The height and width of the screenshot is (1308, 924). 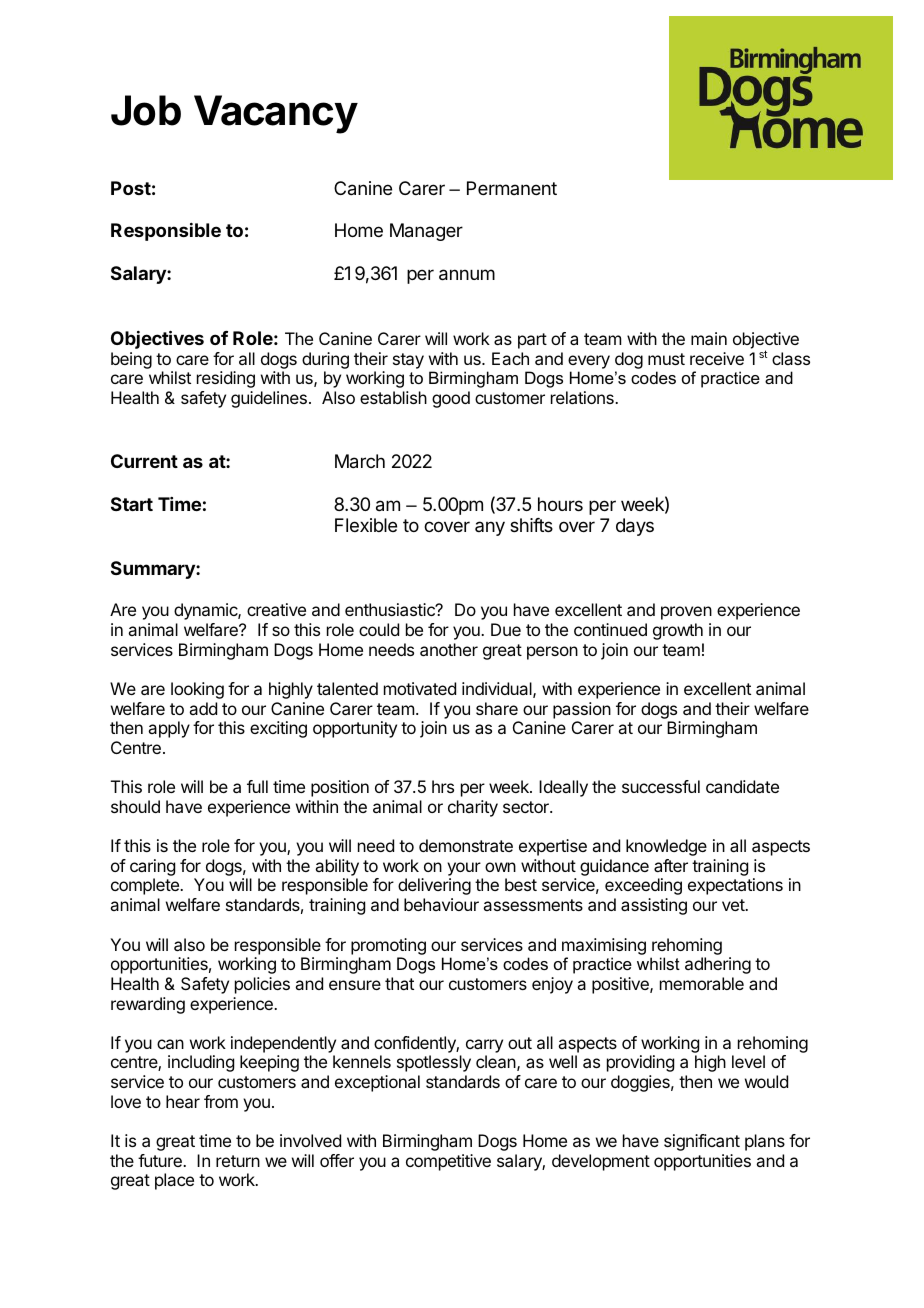 What do you see at coordinates (717, 358) in the screenshot?
I see `receive` at bounding box center [717, 358].
